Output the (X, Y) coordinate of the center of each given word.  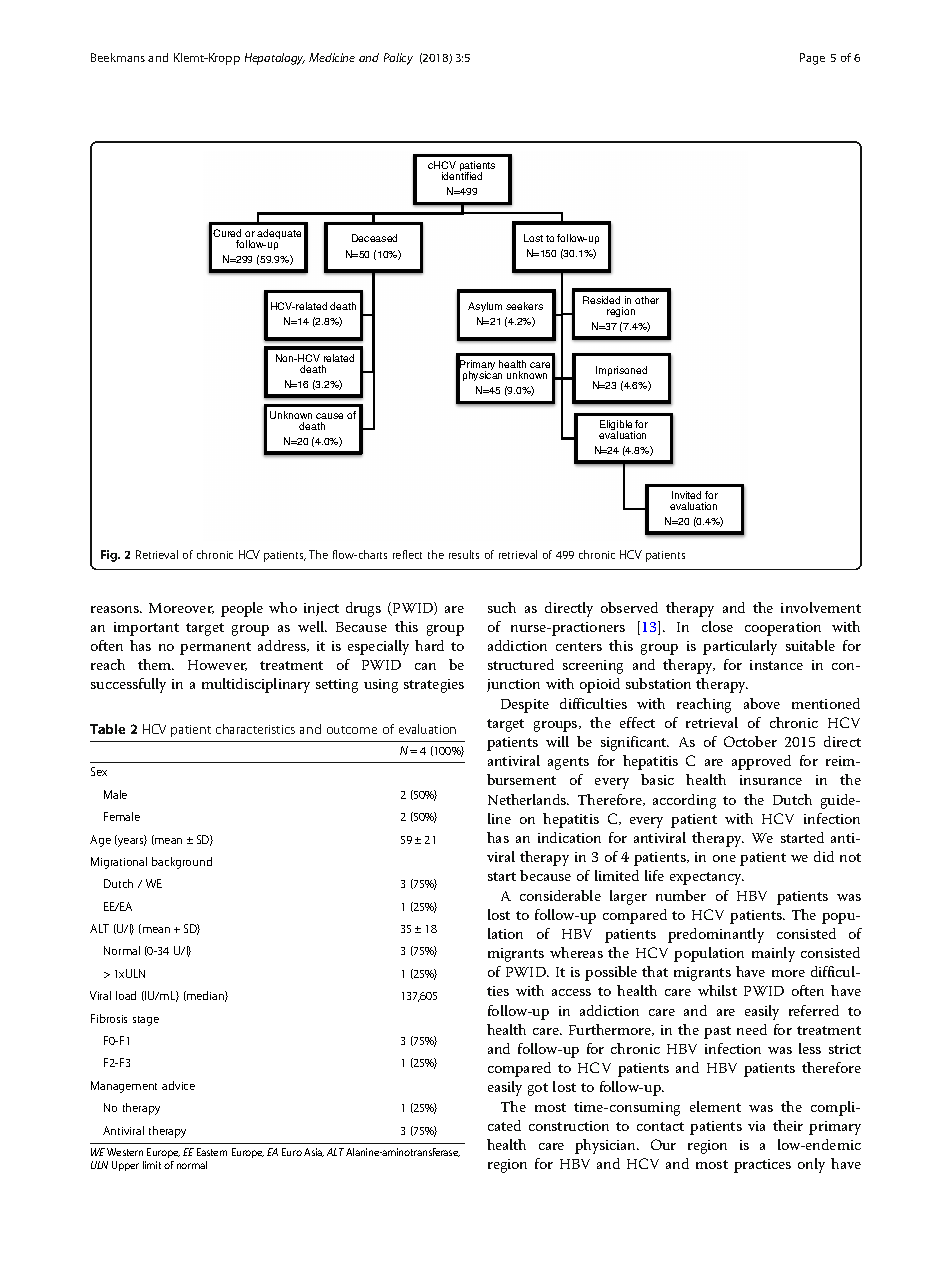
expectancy (707, 878)
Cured (227, 233)
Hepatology (275, 59)
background (182, 863)
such (502, 607)
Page (812, 59)
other (647, 300)
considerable (560, 895)
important (146, 629)
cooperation (783, 629)
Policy (398, 59)
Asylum (485, 307)
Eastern (212, 1152)
